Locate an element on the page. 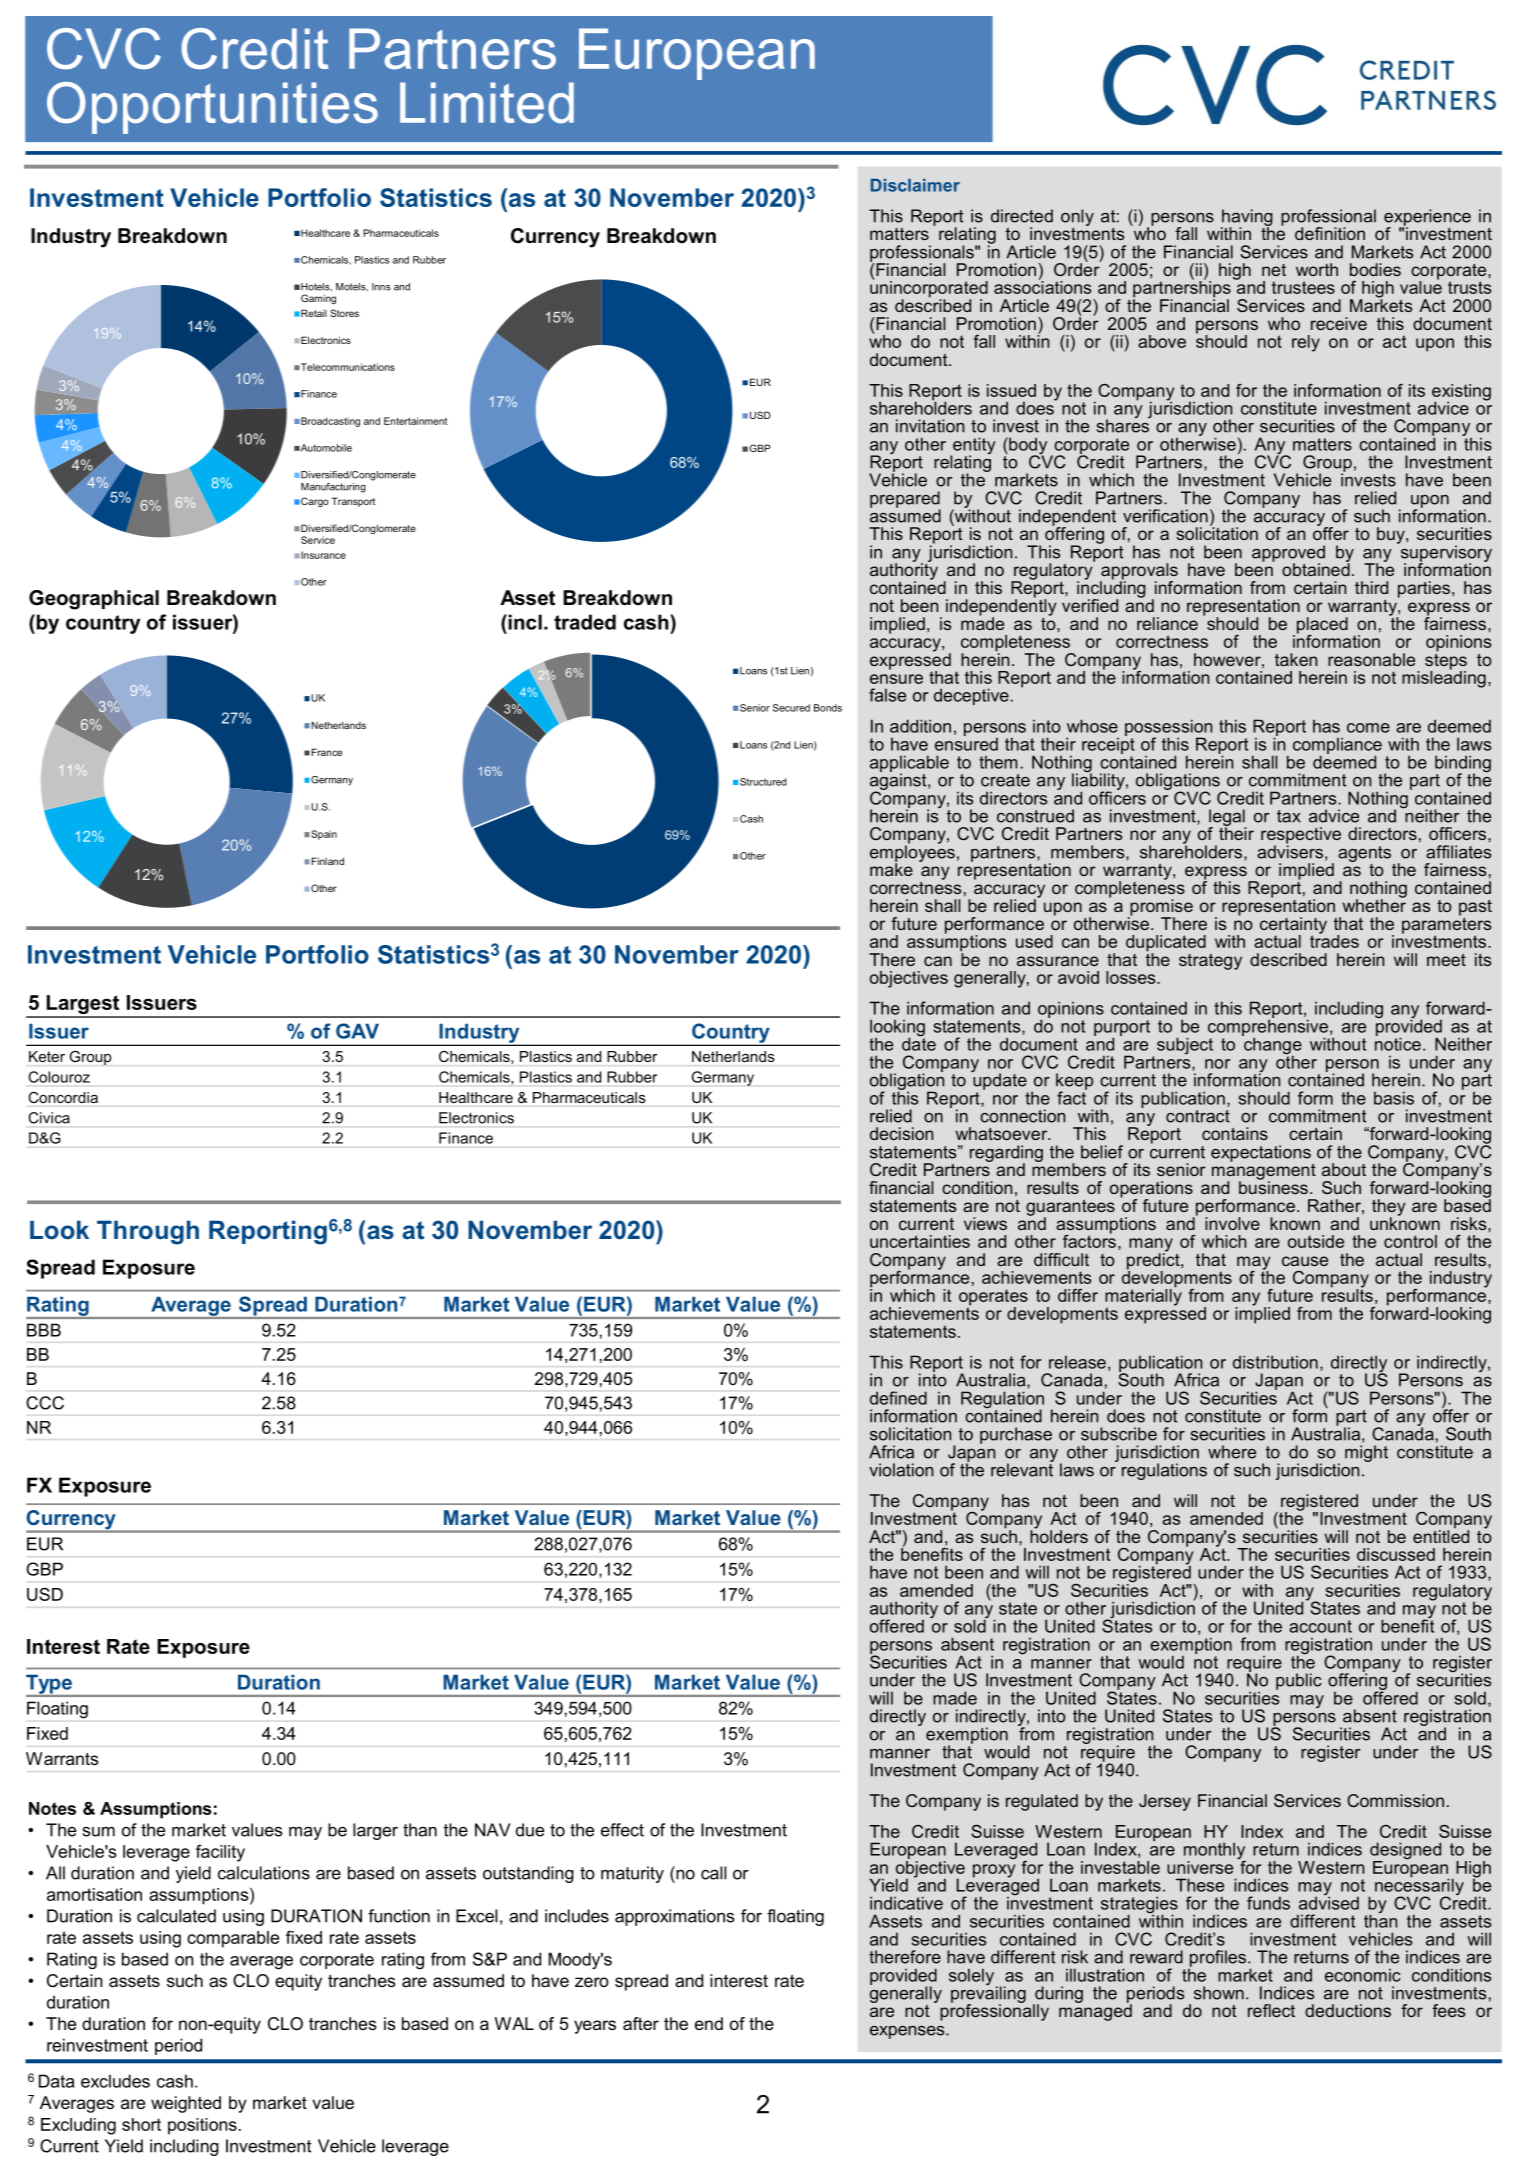 The image size is (1526, 2159). reflect is located at coordinates (1271, 2010).
